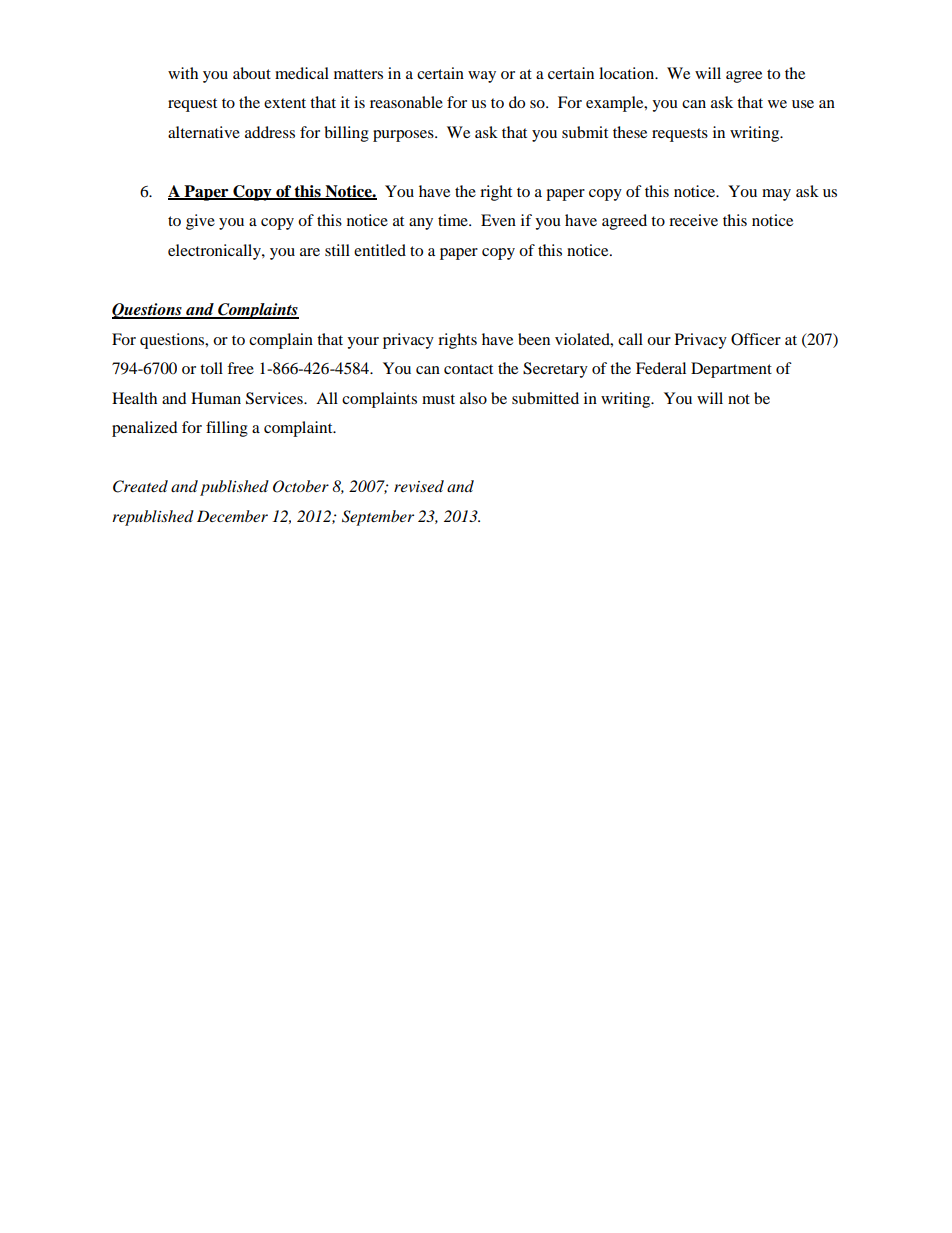 This screenshot has width=952, height=1233. What do you see at coordinates (468, 369) in the screenshot?
I see `contact` at bounding box center [468, 369].
